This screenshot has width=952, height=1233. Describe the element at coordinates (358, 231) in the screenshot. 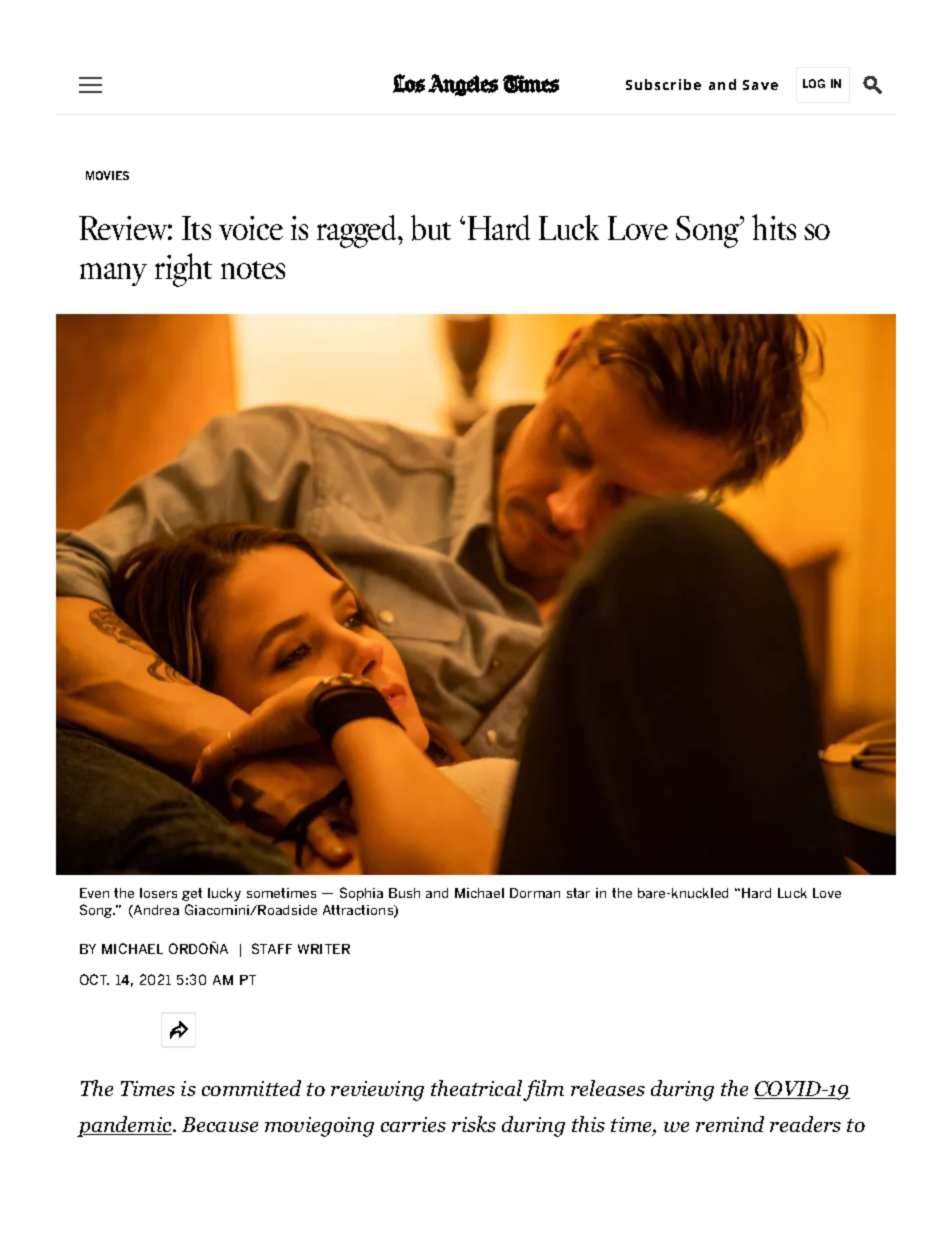

I see `ragged` at that location.
